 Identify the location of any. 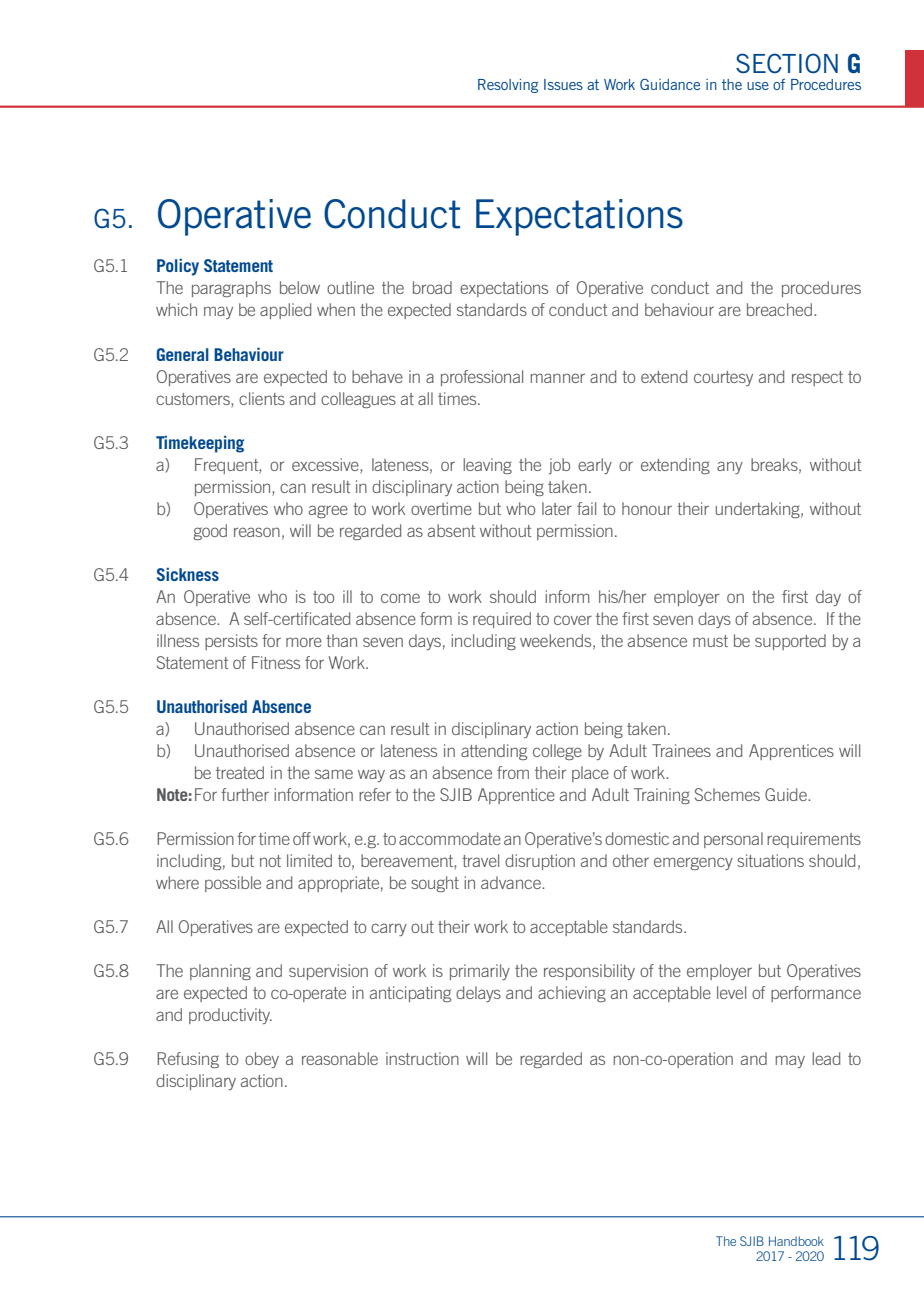
(730, 467).
